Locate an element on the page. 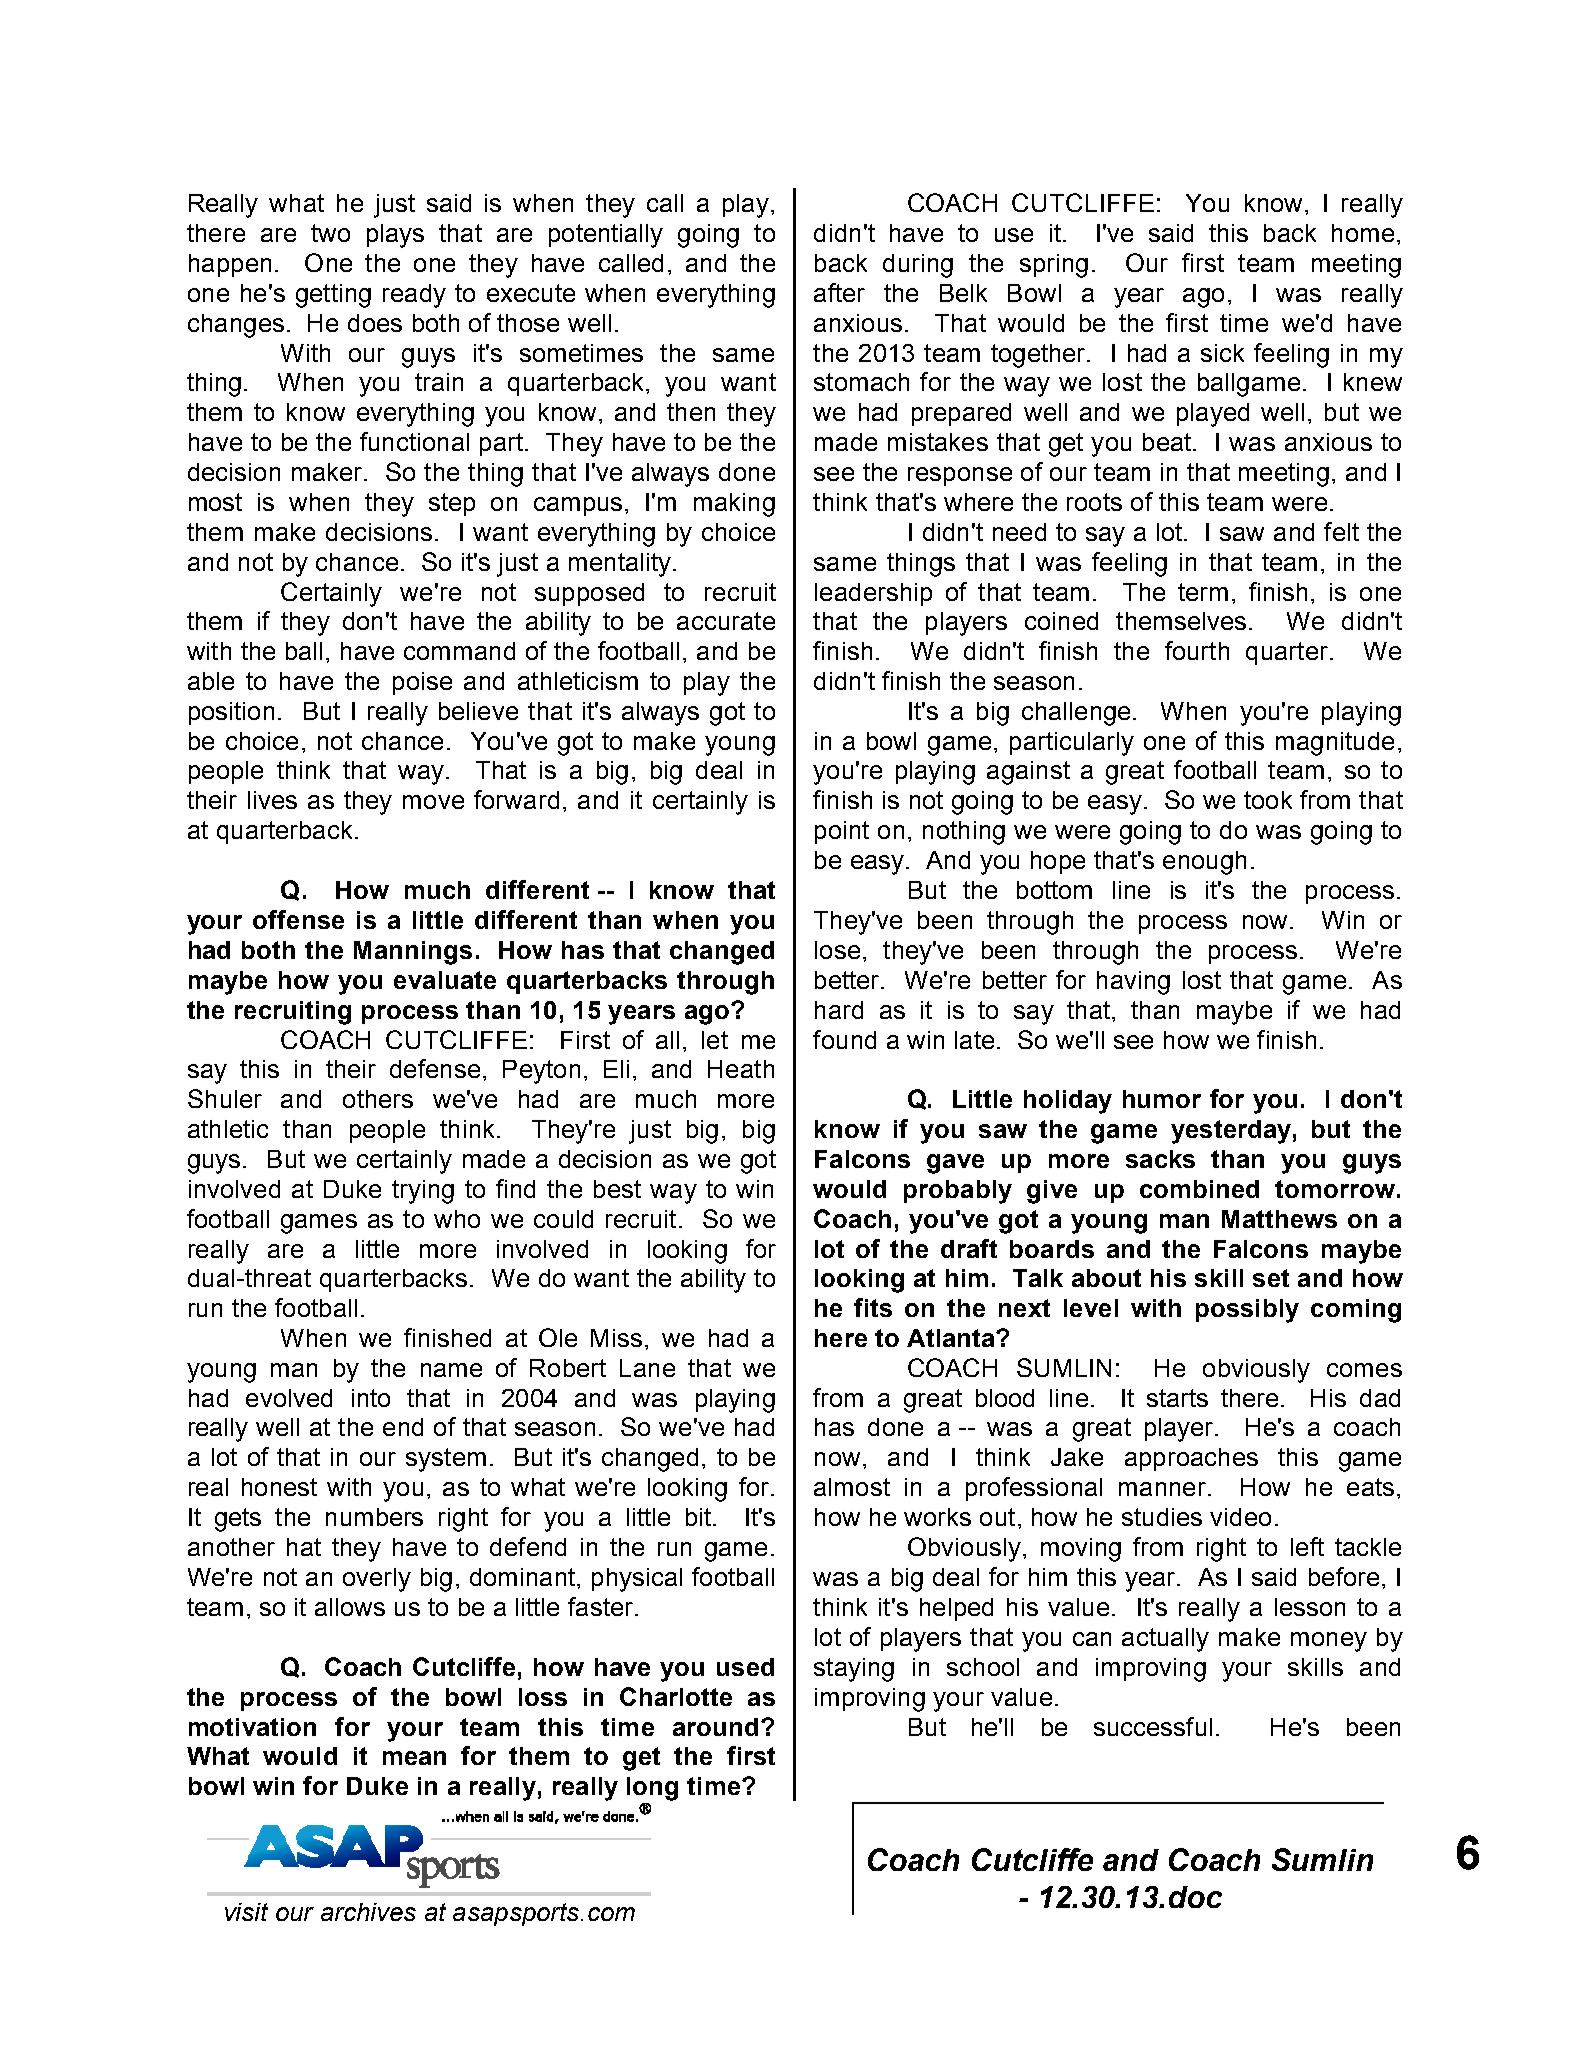 The height and width of the document is (2057, 1590). numbers is located at coordinates (374, 1517).
